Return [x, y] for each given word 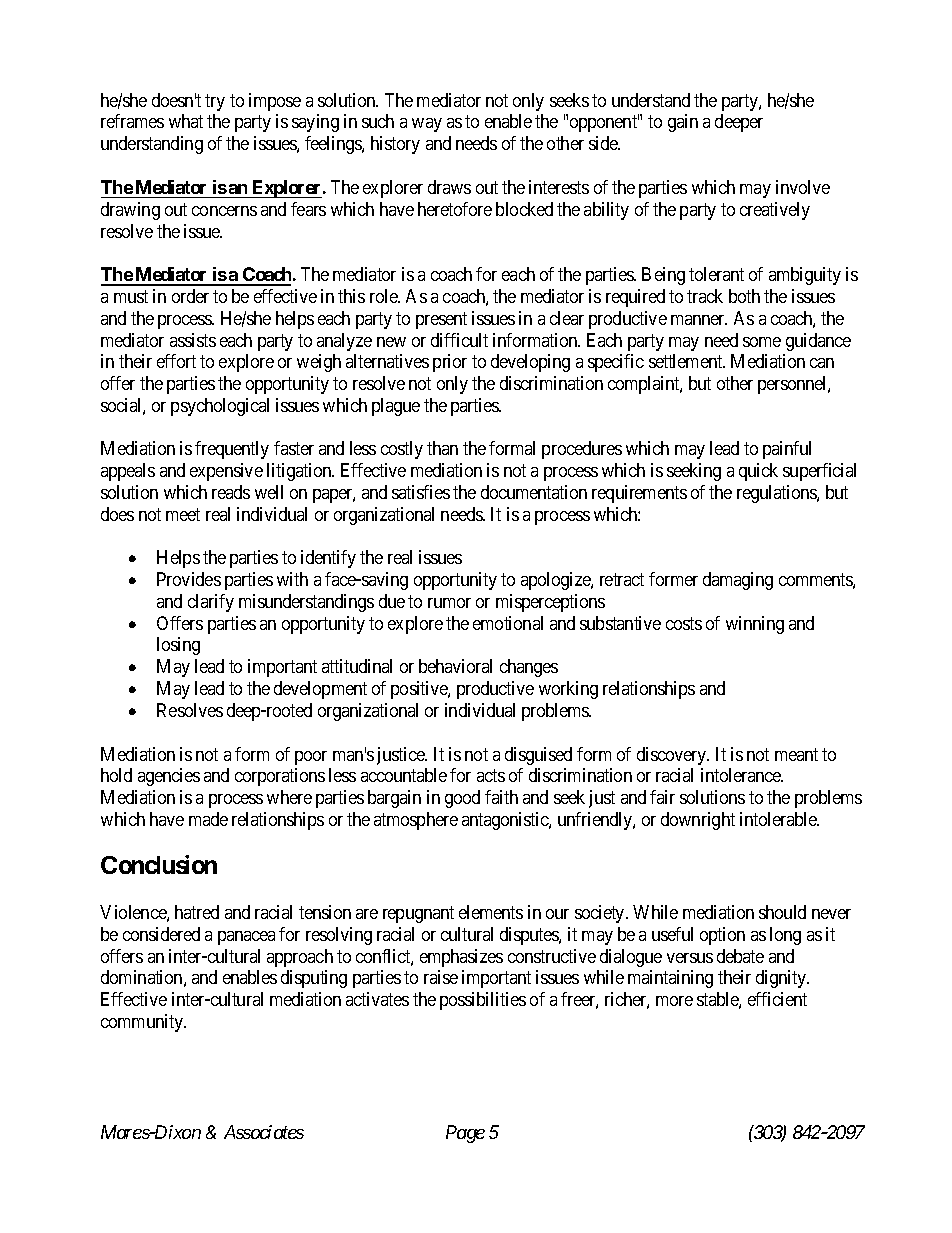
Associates [264, 1132]
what [186, 121]
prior [450, 363]
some [762, 342]
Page [465, 1134]
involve [803, 187]
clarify [211, 603]
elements [491, 912]
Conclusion [159, 864]
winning [755, 625]
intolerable [779, 819]
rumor [449, 603]
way [427, 125]
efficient [777, 999]
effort [176, 361]
